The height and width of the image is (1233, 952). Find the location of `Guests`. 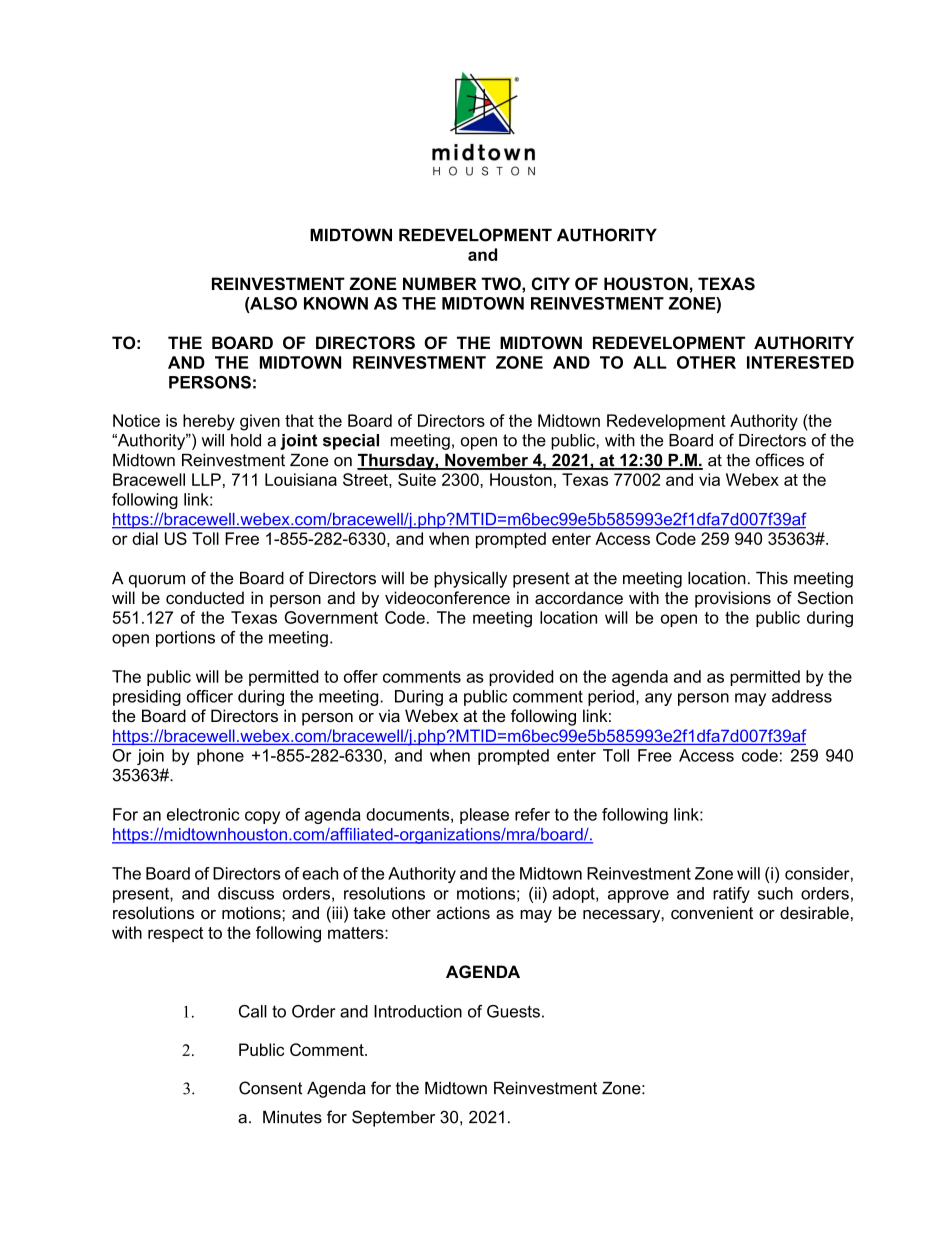

Guests is located at coordinates (513, 1011).
